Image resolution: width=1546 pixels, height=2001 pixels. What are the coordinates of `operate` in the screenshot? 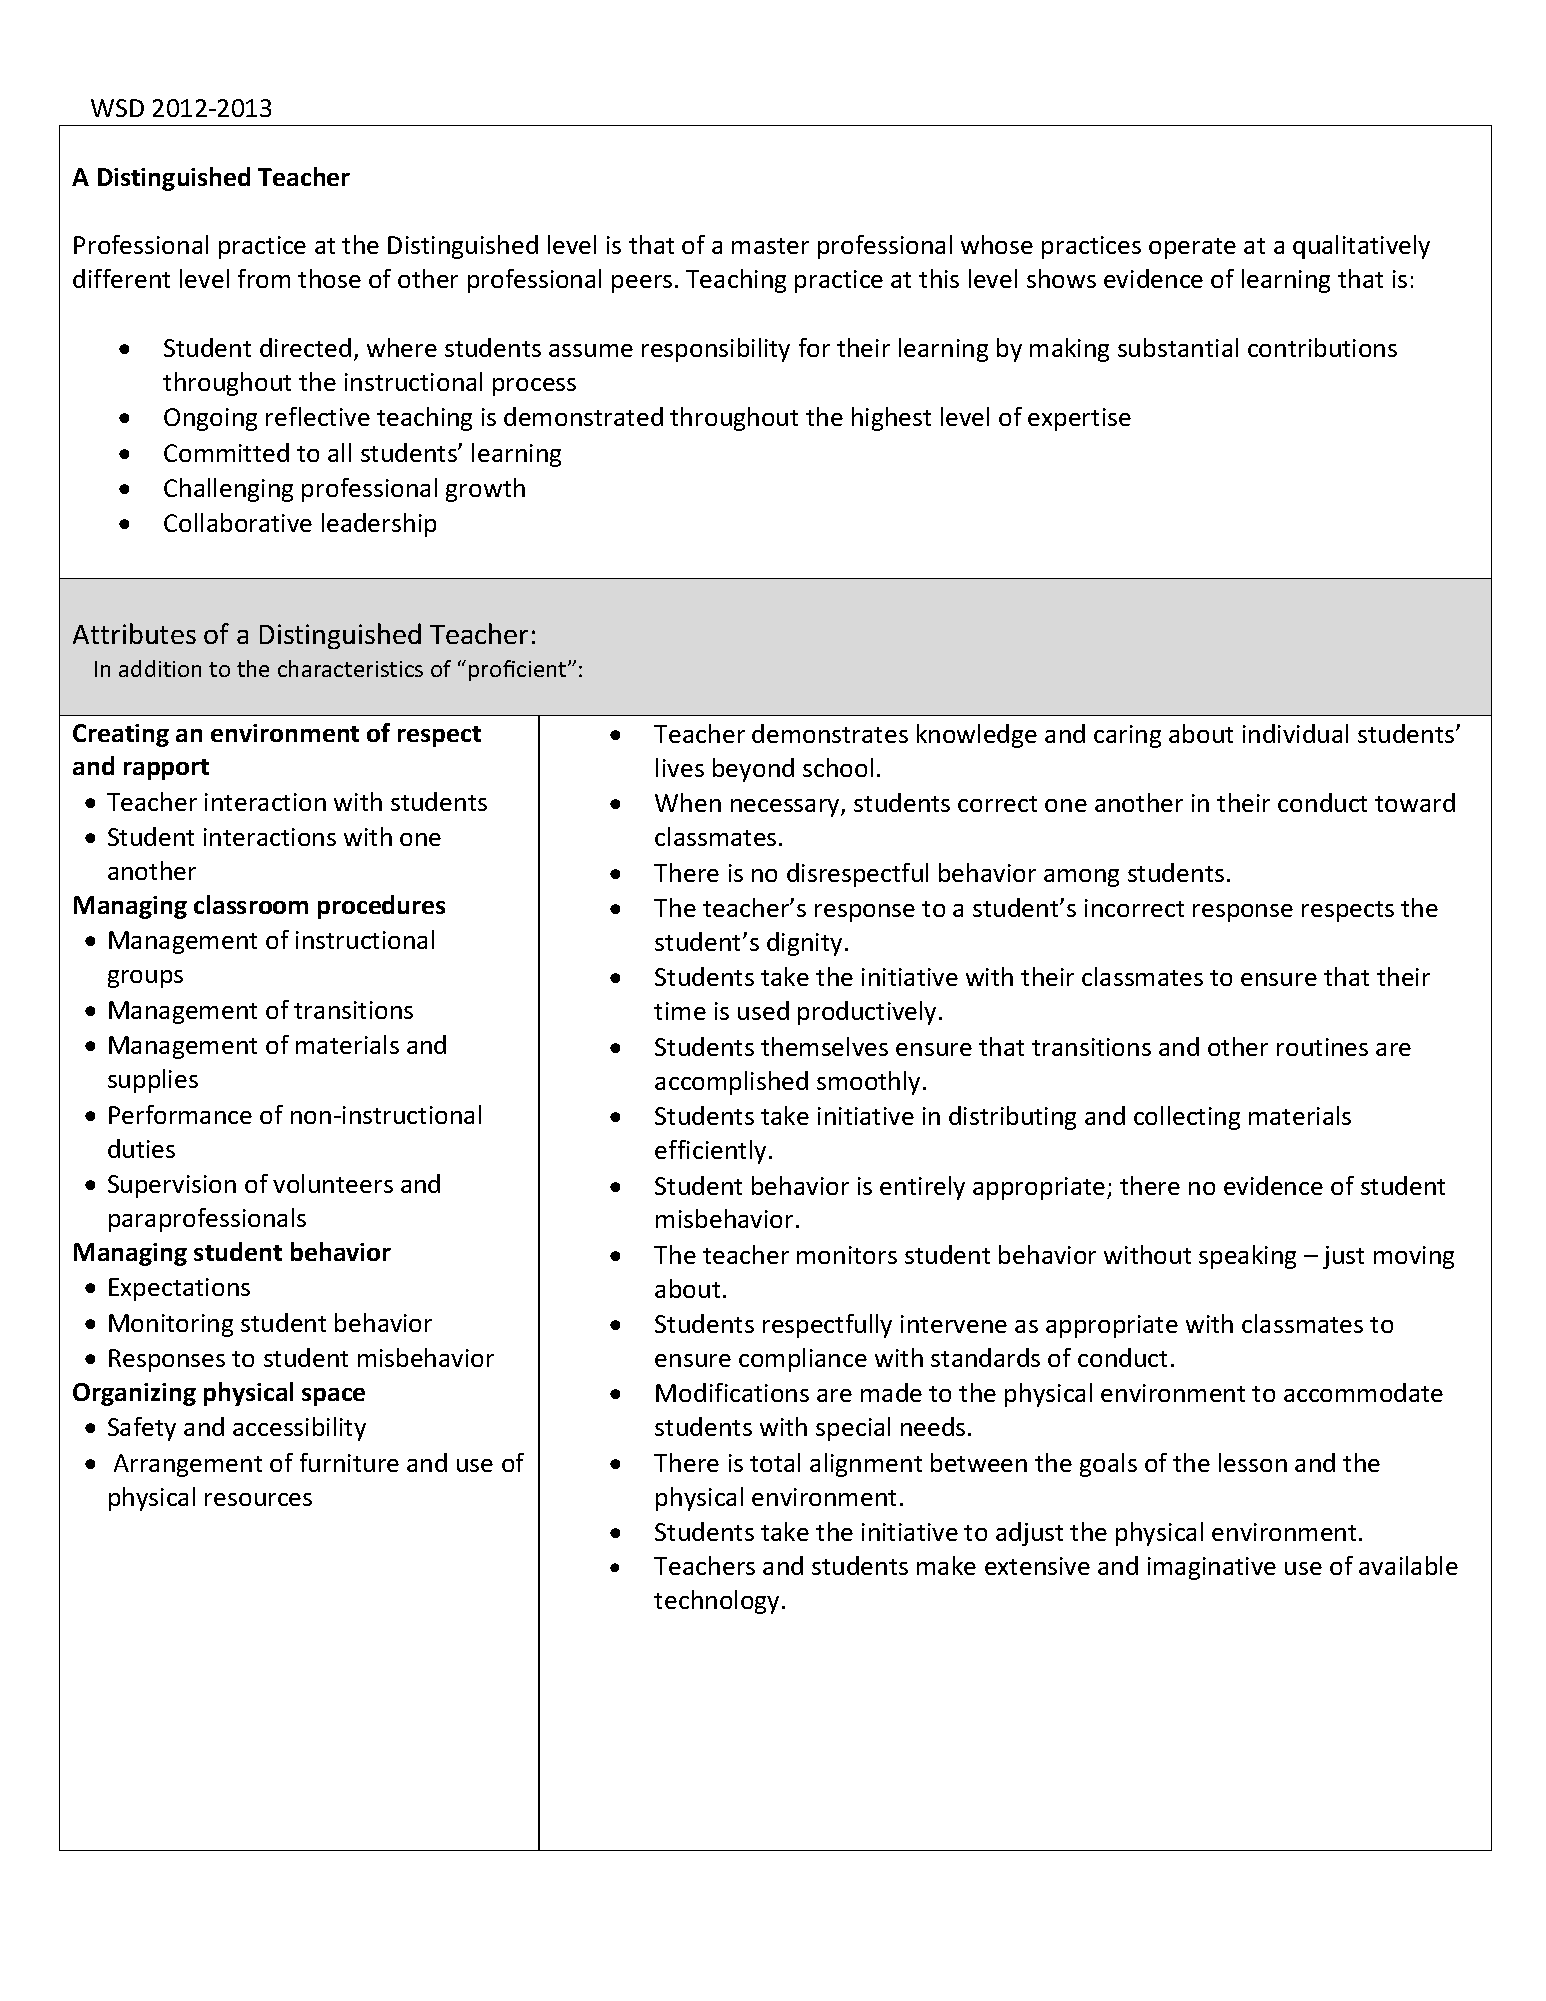 It's located at (1192, 248).
